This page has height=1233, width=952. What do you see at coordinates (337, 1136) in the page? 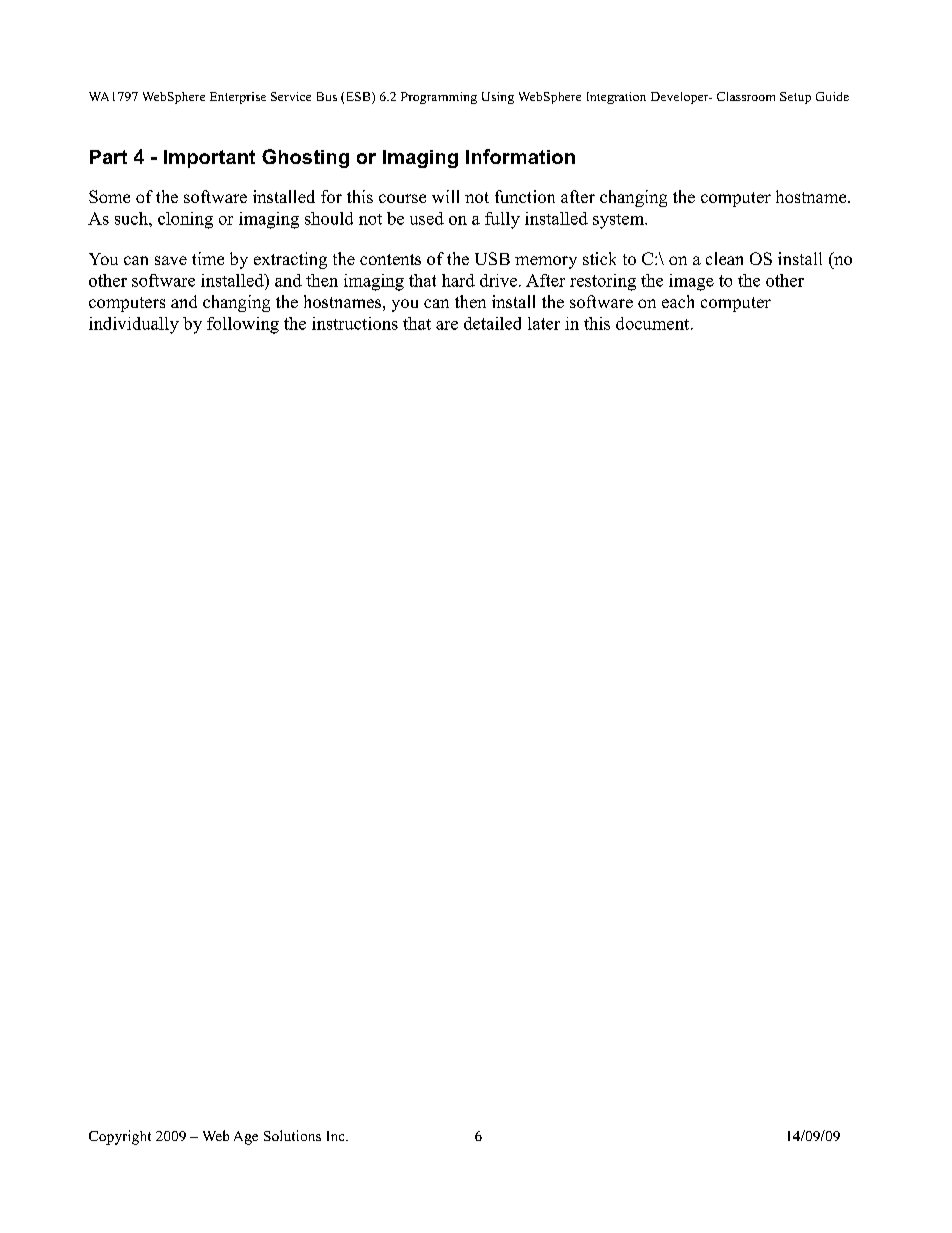
I see `Inc` at bounding box center [337, 1136].
